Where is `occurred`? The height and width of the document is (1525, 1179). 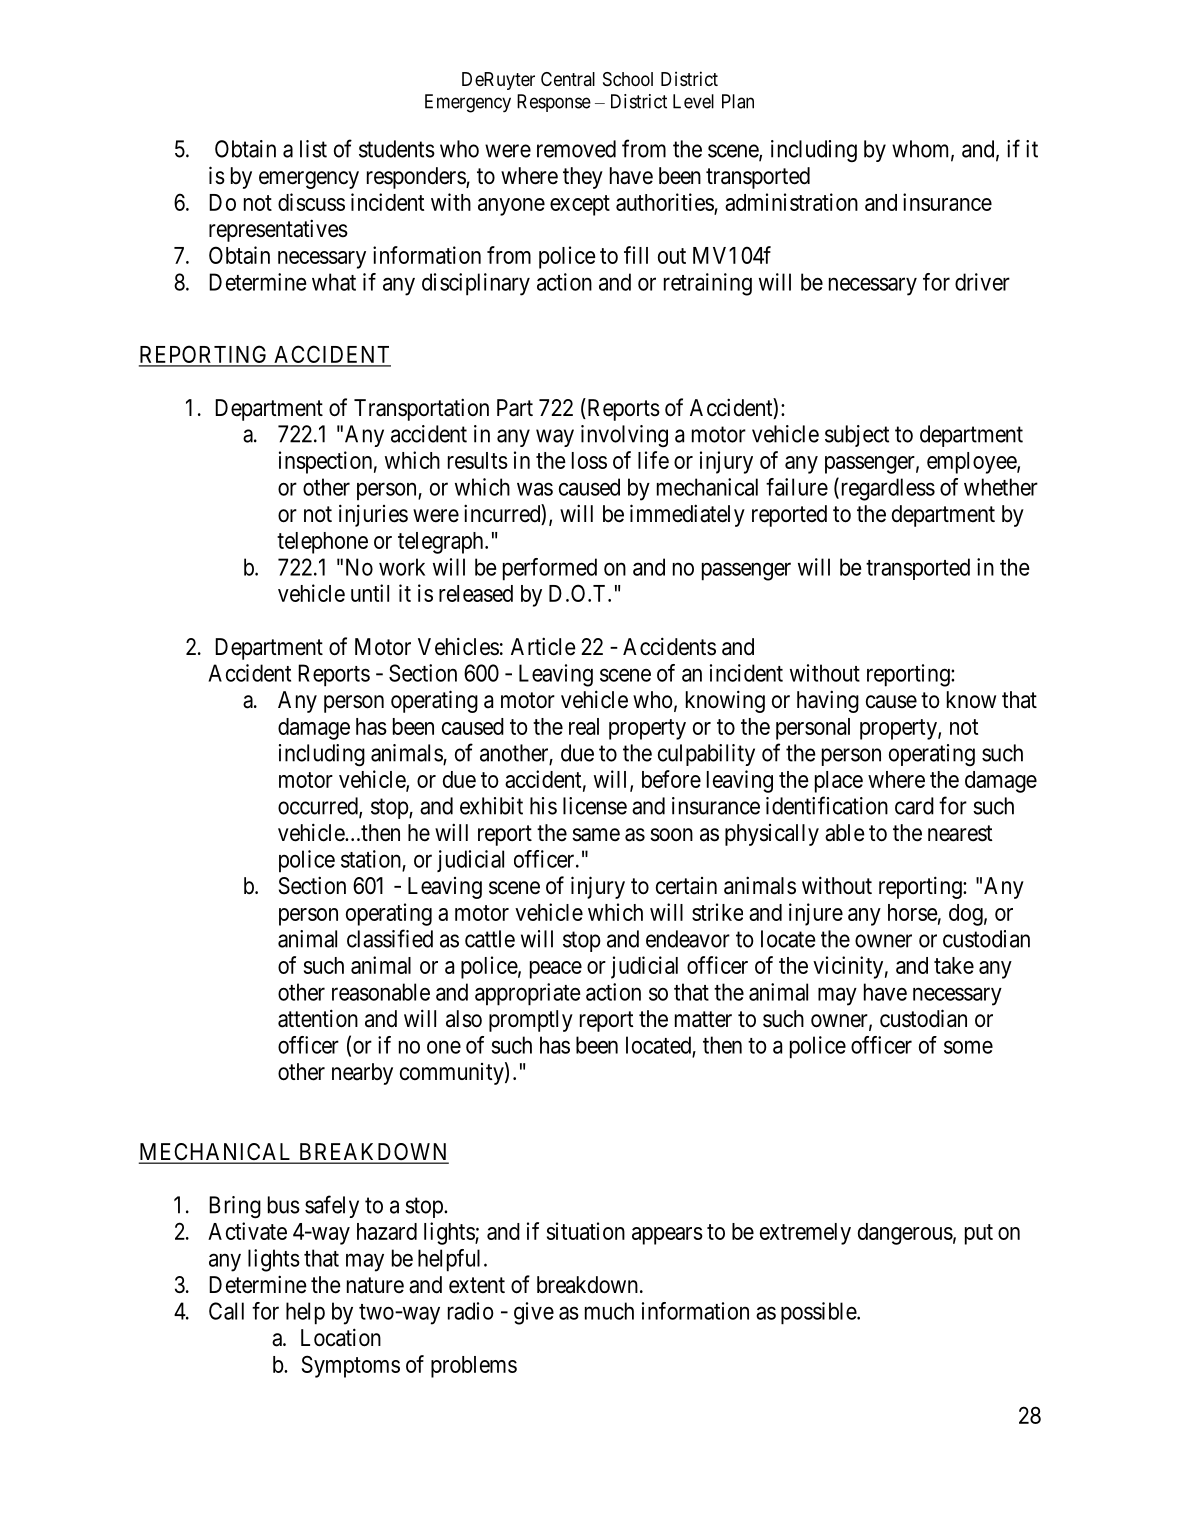
occurred is located at coordinates (319, 807).
